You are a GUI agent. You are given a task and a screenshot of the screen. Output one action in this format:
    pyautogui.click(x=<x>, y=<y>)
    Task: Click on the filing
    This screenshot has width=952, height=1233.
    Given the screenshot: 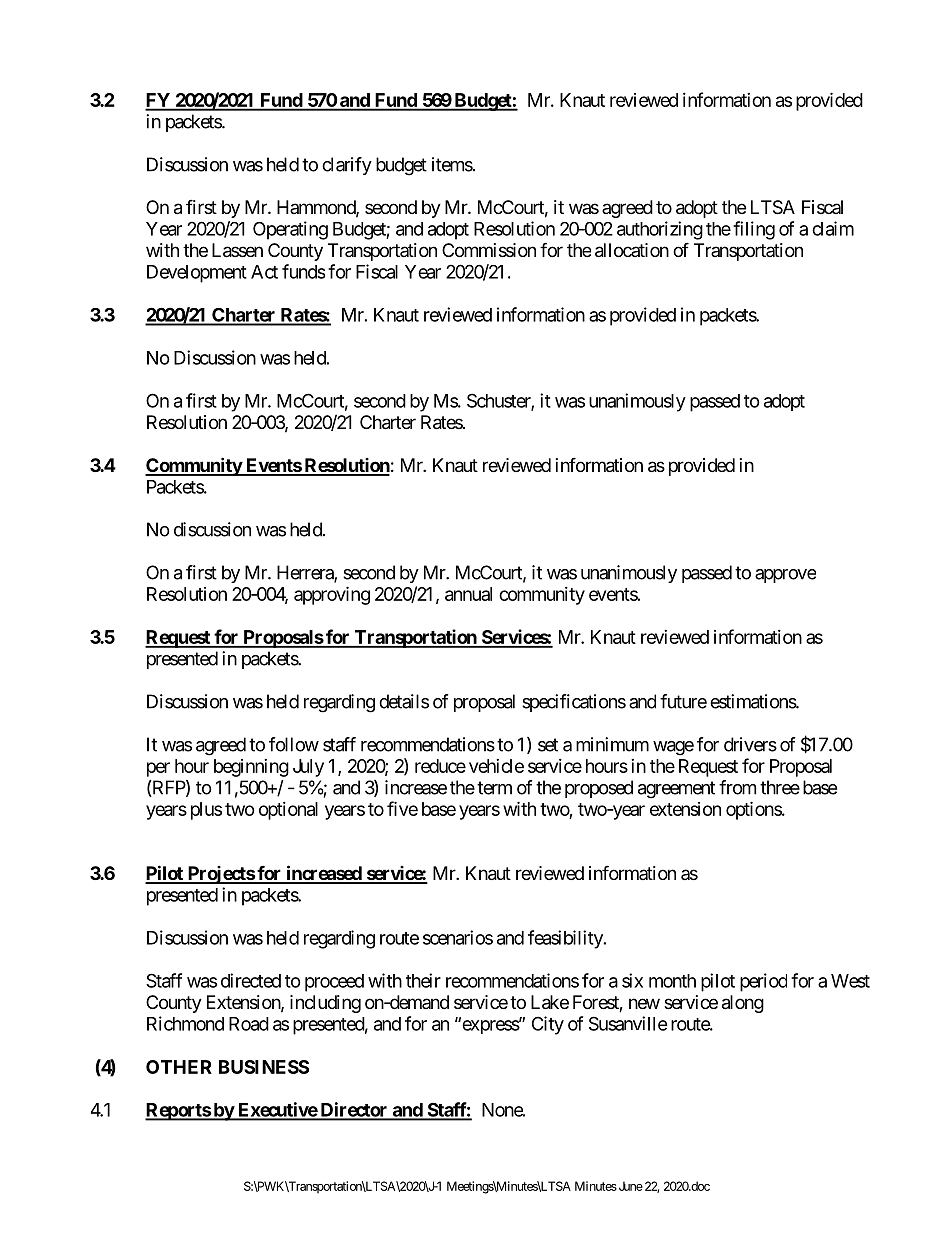 What is the action you would take?
    pyautogui.click(x=754, y=230)
